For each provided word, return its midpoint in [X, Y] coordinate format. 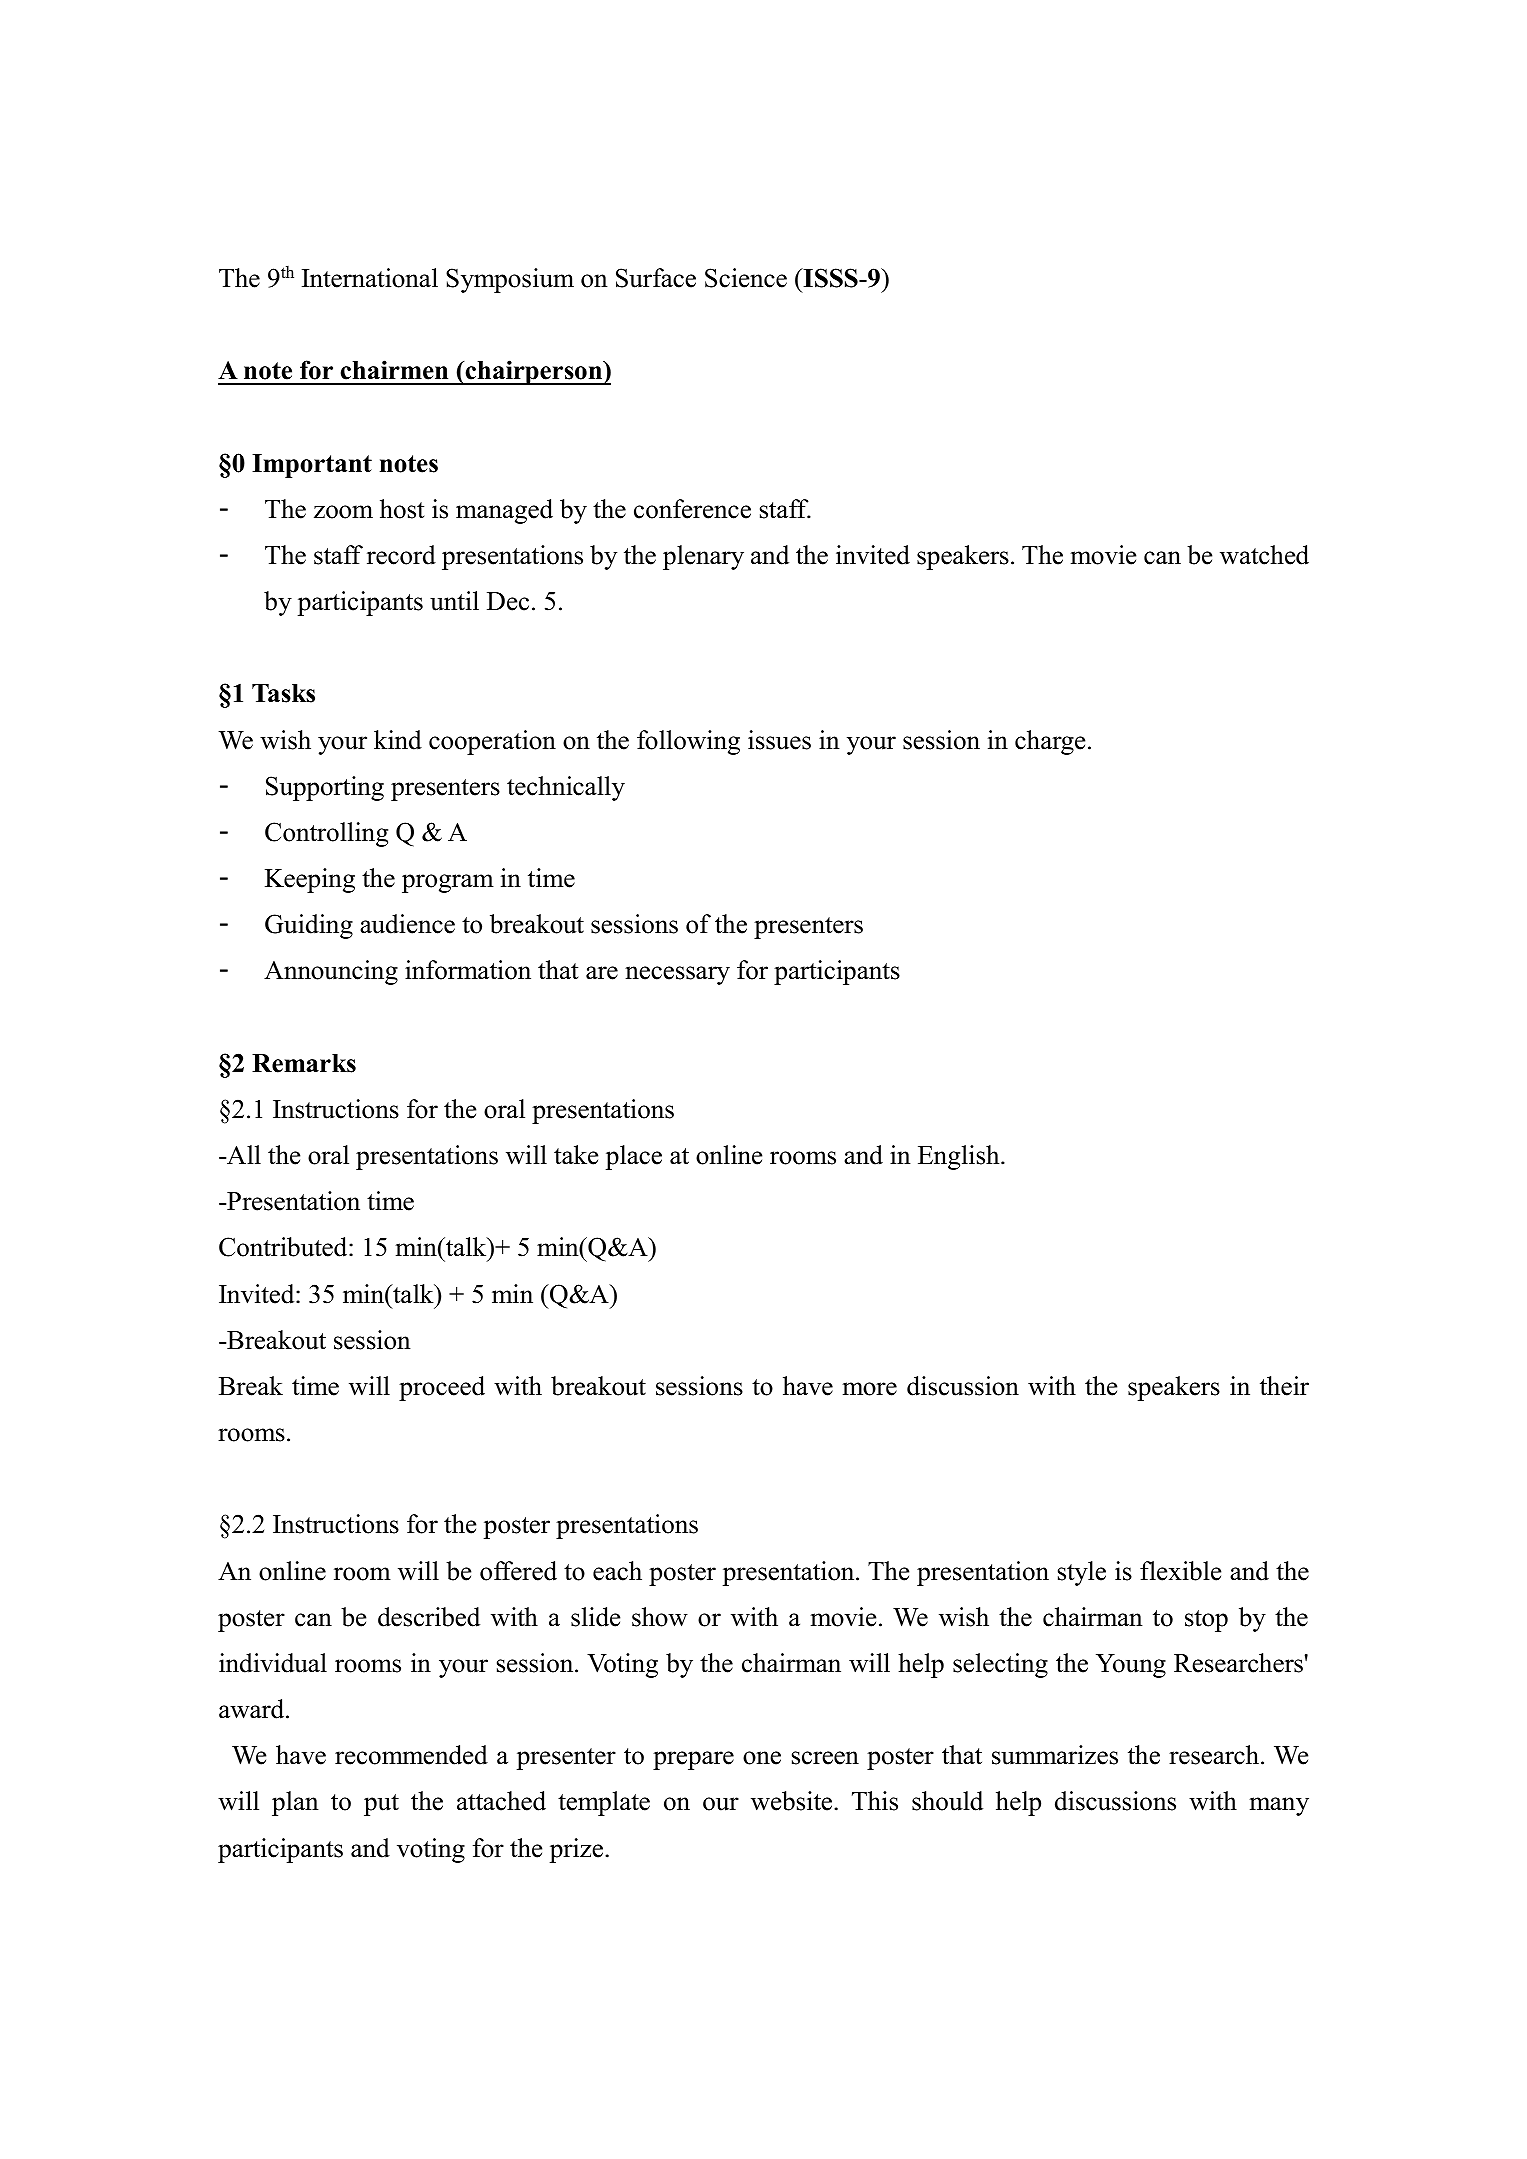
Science [746, 278]
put [381, 1805]
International [370, 278]
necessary [677, 975]
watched [1264, 555]
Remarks [304, 1063]
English [960, 1157]
